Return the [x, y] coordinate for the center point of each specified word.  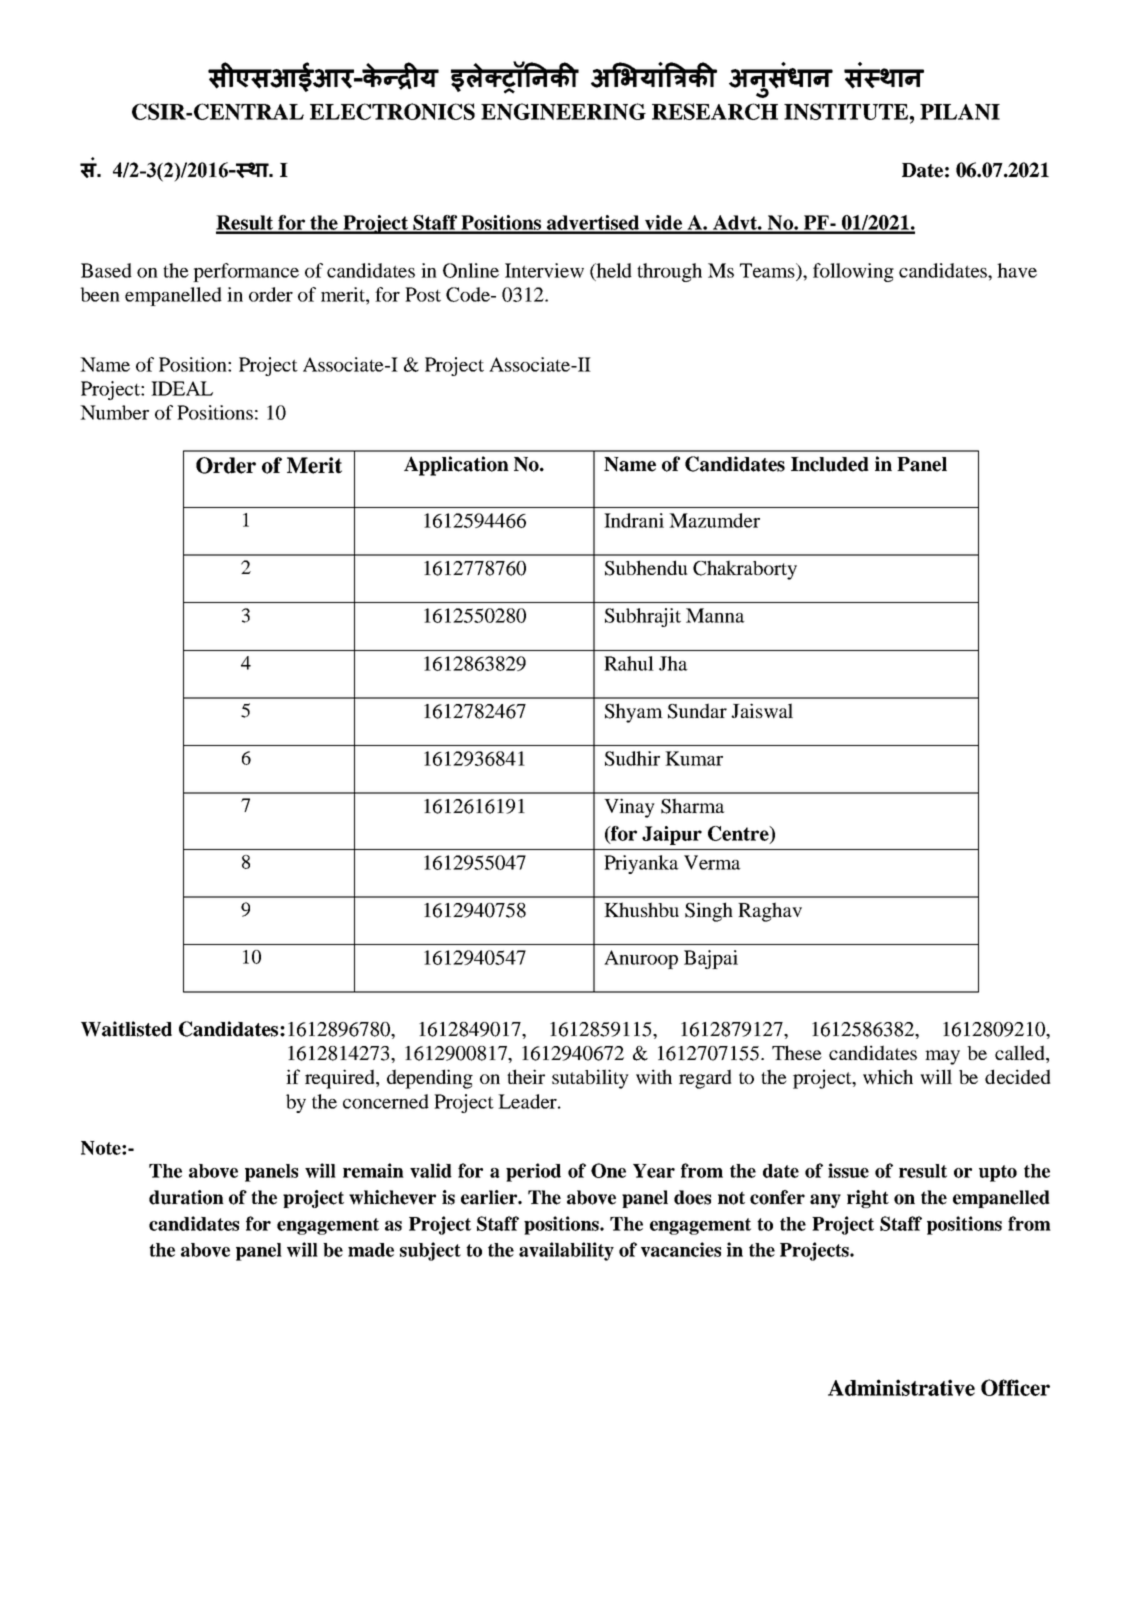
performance [246, 272]
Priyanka [641, 864]
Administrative [901, 1387]
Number [114, 412]
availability [566, 1251]
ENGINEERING [563, 111]
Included [830, 464]
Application [456, 466]
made [371, 1250]
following [853, 272]
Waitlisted [126, 1029]
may [942, 1057]
